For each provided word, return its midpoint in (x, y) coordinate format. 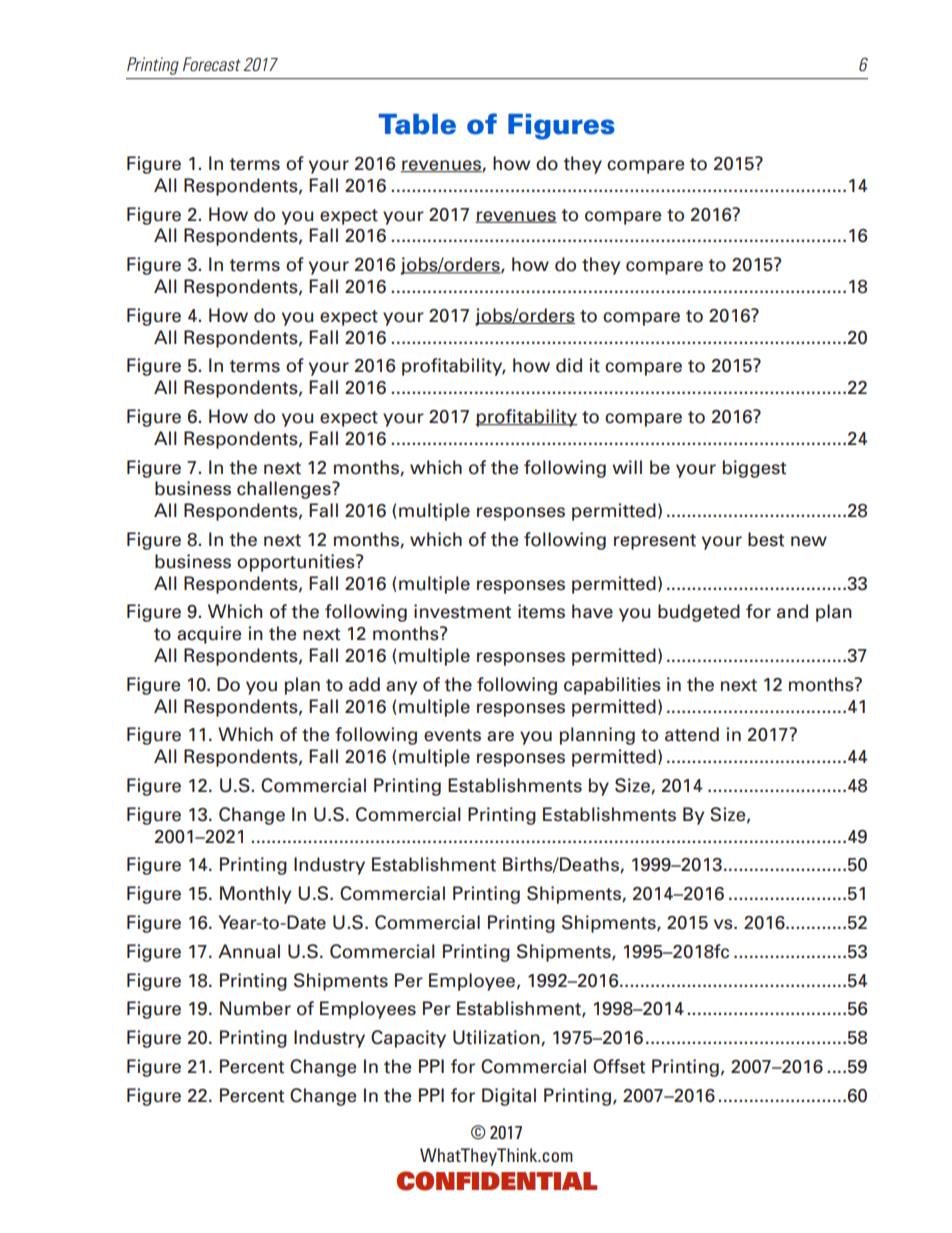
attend (692, 734)
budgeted (699, 613)
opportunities (297, 563)
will (627, 467)
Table (417, 124)
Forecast (212, 64)
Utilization (497, 1038)
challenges (285, 490)
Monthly (255, 895)
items (541, 611)
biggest (754, 469)
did (569, 365)
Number (255, 1008)
